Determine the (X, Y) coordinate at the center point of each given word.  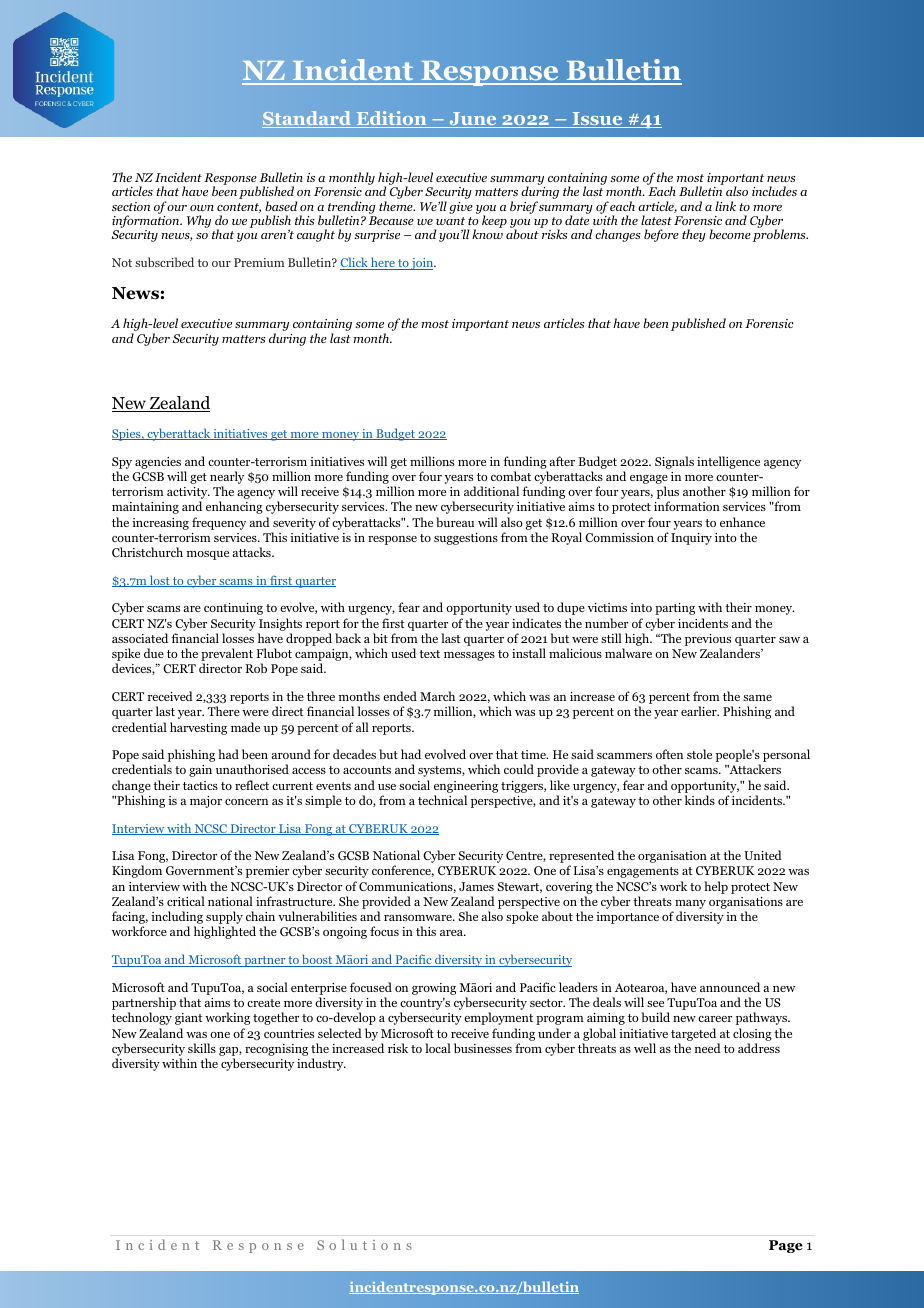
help (716, 887)
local (438, 1048)
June (473, 120)
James (476, 886)
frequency (219, 523)
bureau (455, 522)
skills (202, 1048)
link (725, 206)
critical (186, 901)
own (202, 208)
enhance (742, 522)
